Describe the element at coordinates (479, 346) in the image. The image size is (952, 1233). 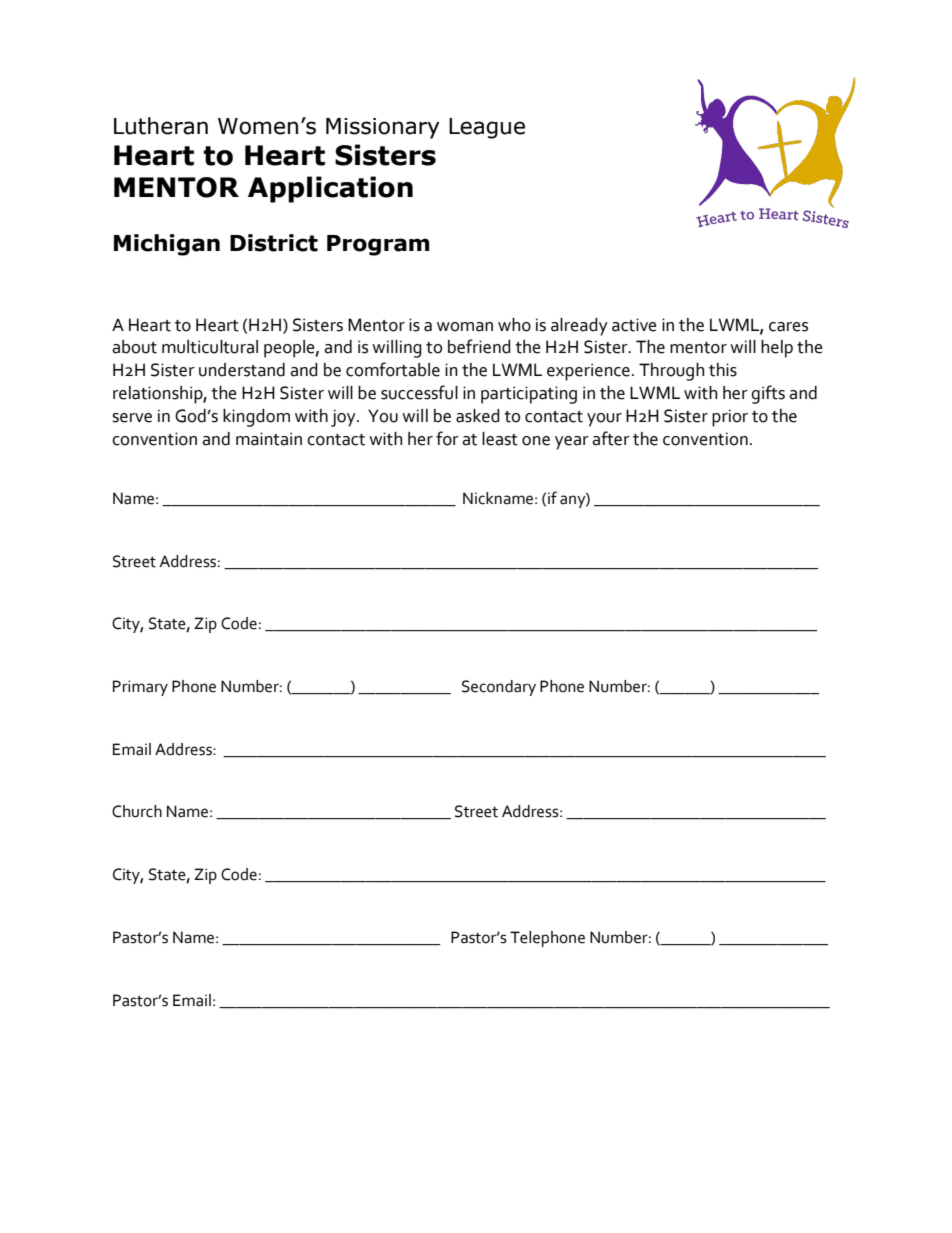
I see `befriend` at that location.
